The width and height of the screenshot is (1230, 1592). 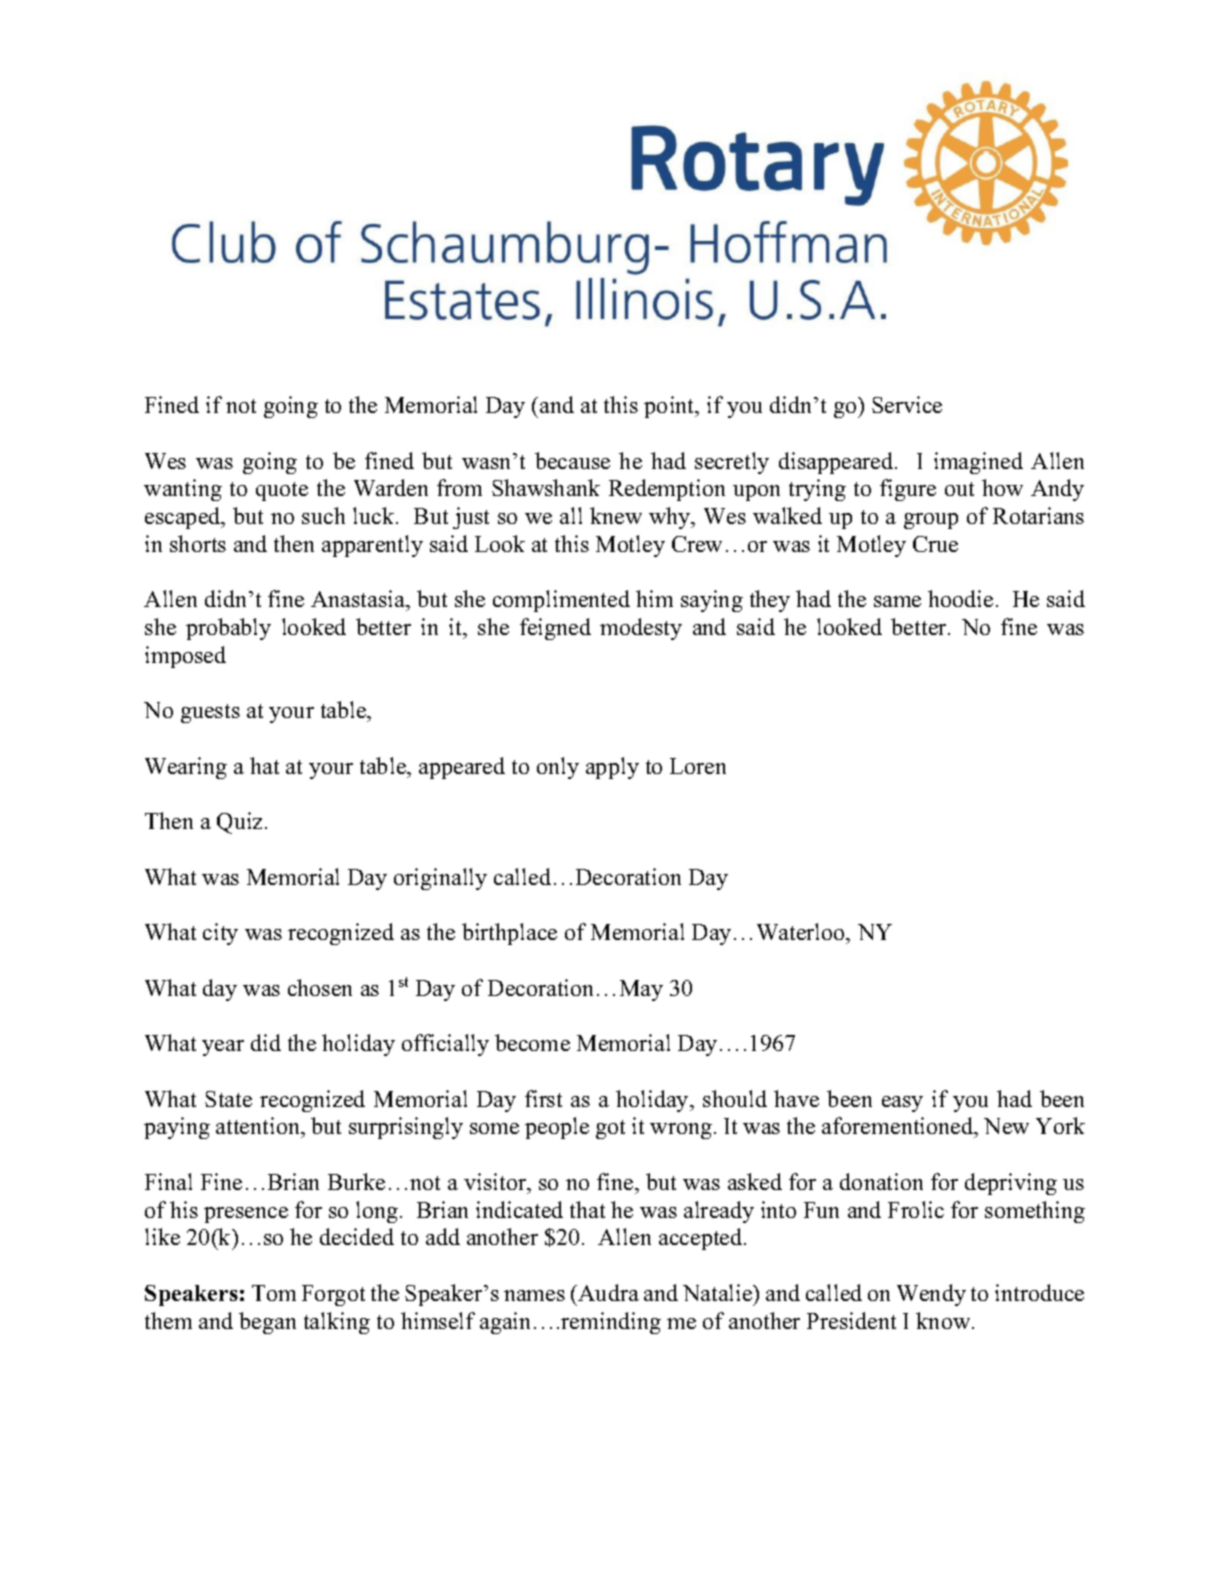 What do you see at coordinates (274, 1293) in the screenshot?
I see `Tom` at bounding box center [274, 1293].
